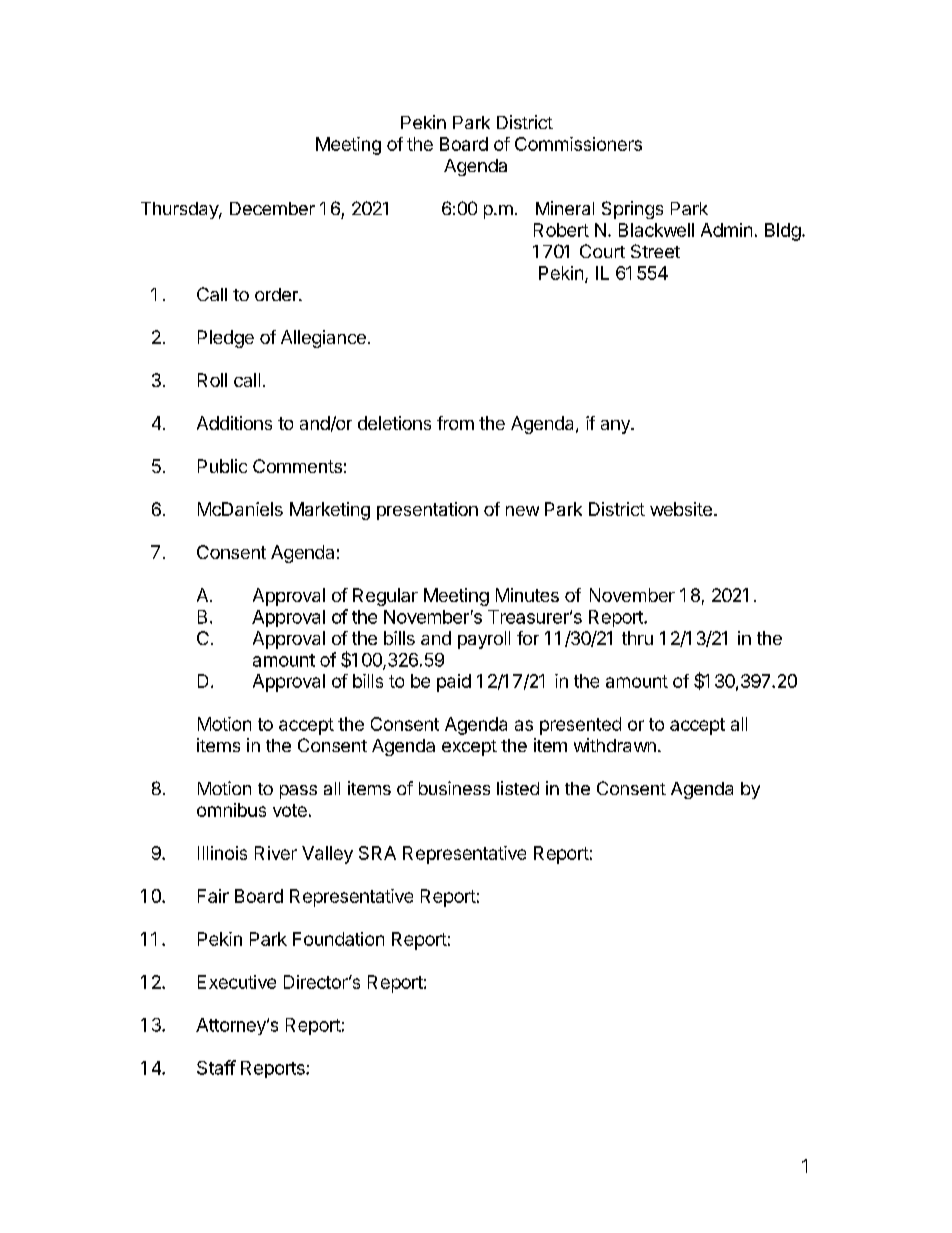 The width and height of the page is (952, 1233). What do you see at coordinates (565, 208) in the page?
I see `Mineral` at bounding box center [565, 208].
